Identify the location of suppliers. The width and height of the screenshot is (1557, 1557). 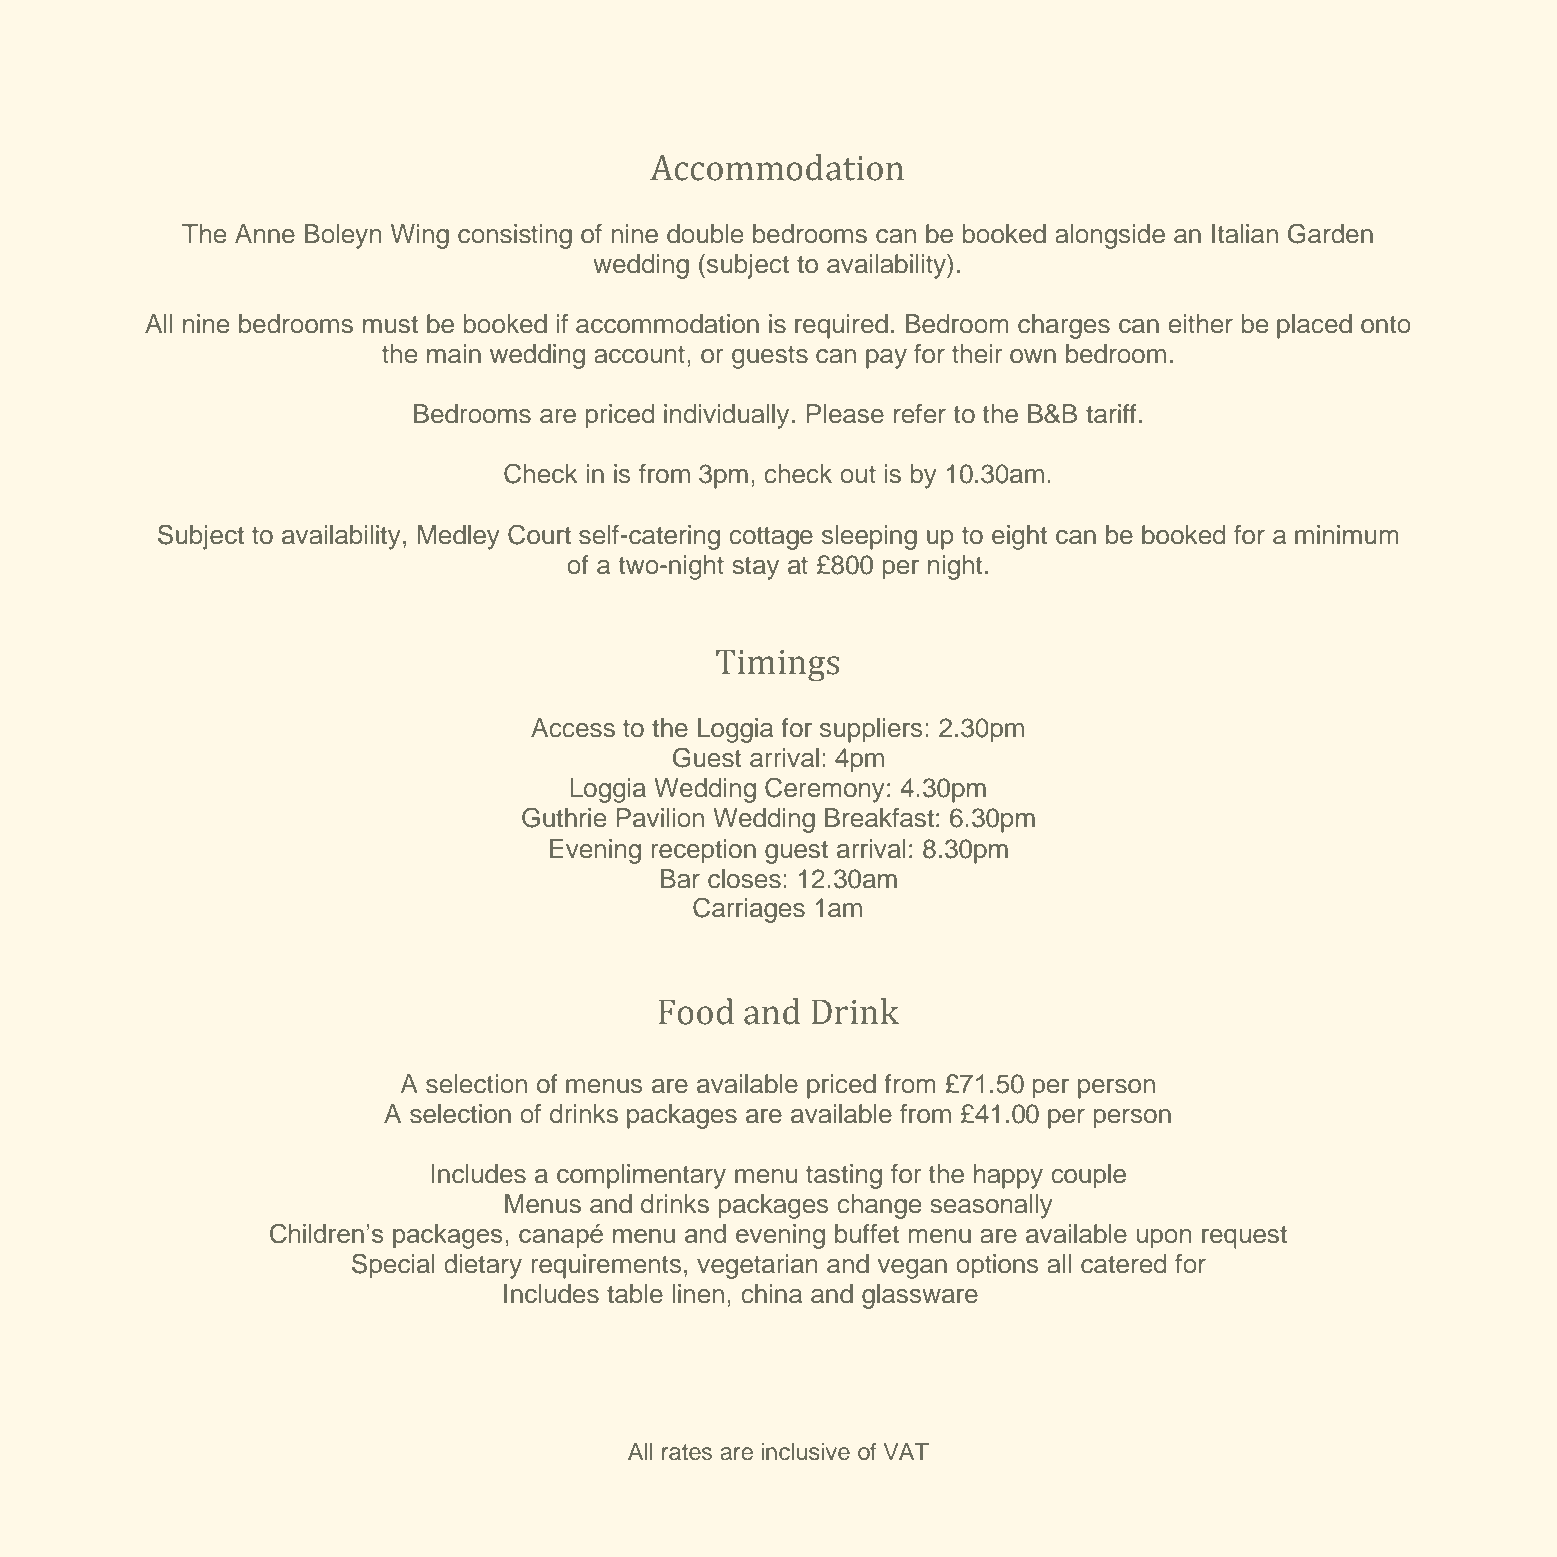
(871, 730).
